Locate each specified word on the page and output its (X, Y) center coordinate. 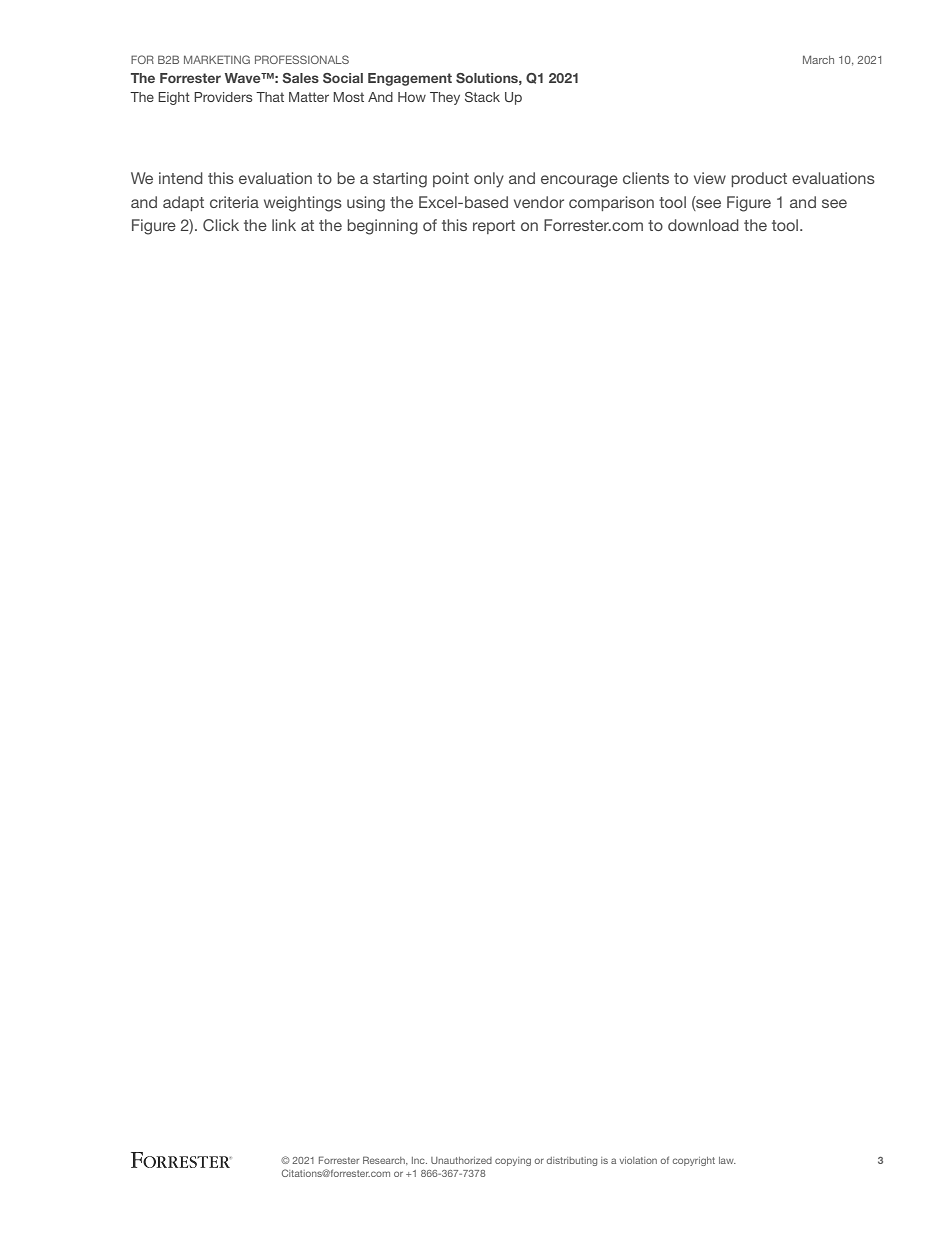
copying (513, 1161)
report (494, 227)
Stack (482, 97)
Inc (419, 1160)
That (270, 97)
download (703, 225)
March (818, 59)
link (284, 225)
